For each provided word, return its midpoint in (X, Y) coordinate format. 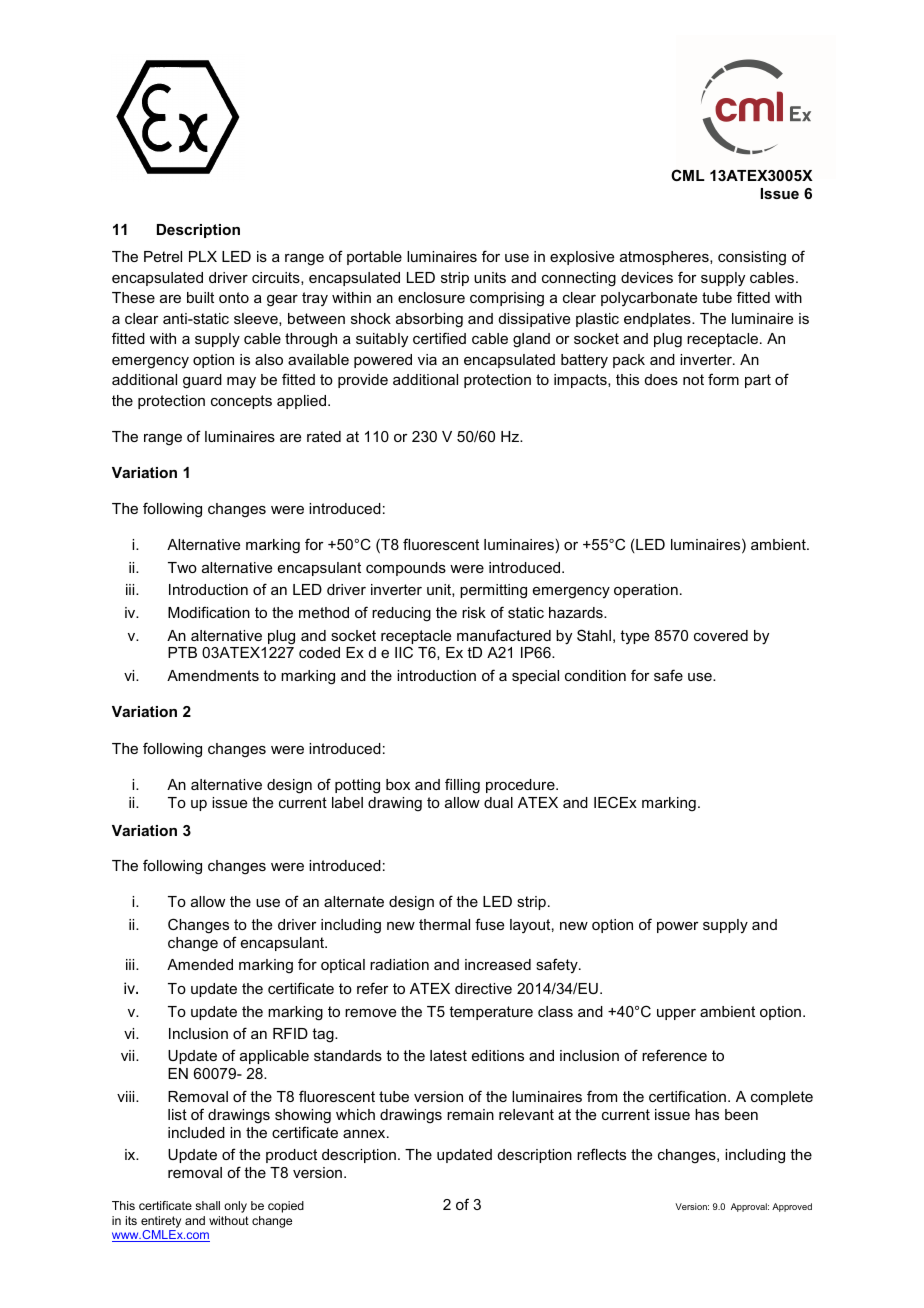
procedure (521, 786)
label (347, 802)
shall (207, 1205)
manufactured (504, 635)
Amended (200, 964)
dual (498, 802)
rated (324, 436)
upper (676, 1014)
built (200, 297)
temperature (491, 1013)
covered (721, 635)
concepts (241, 402)
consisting (752, 258)
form (723, 379)
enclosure (431, 297)
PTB (182, 652)
